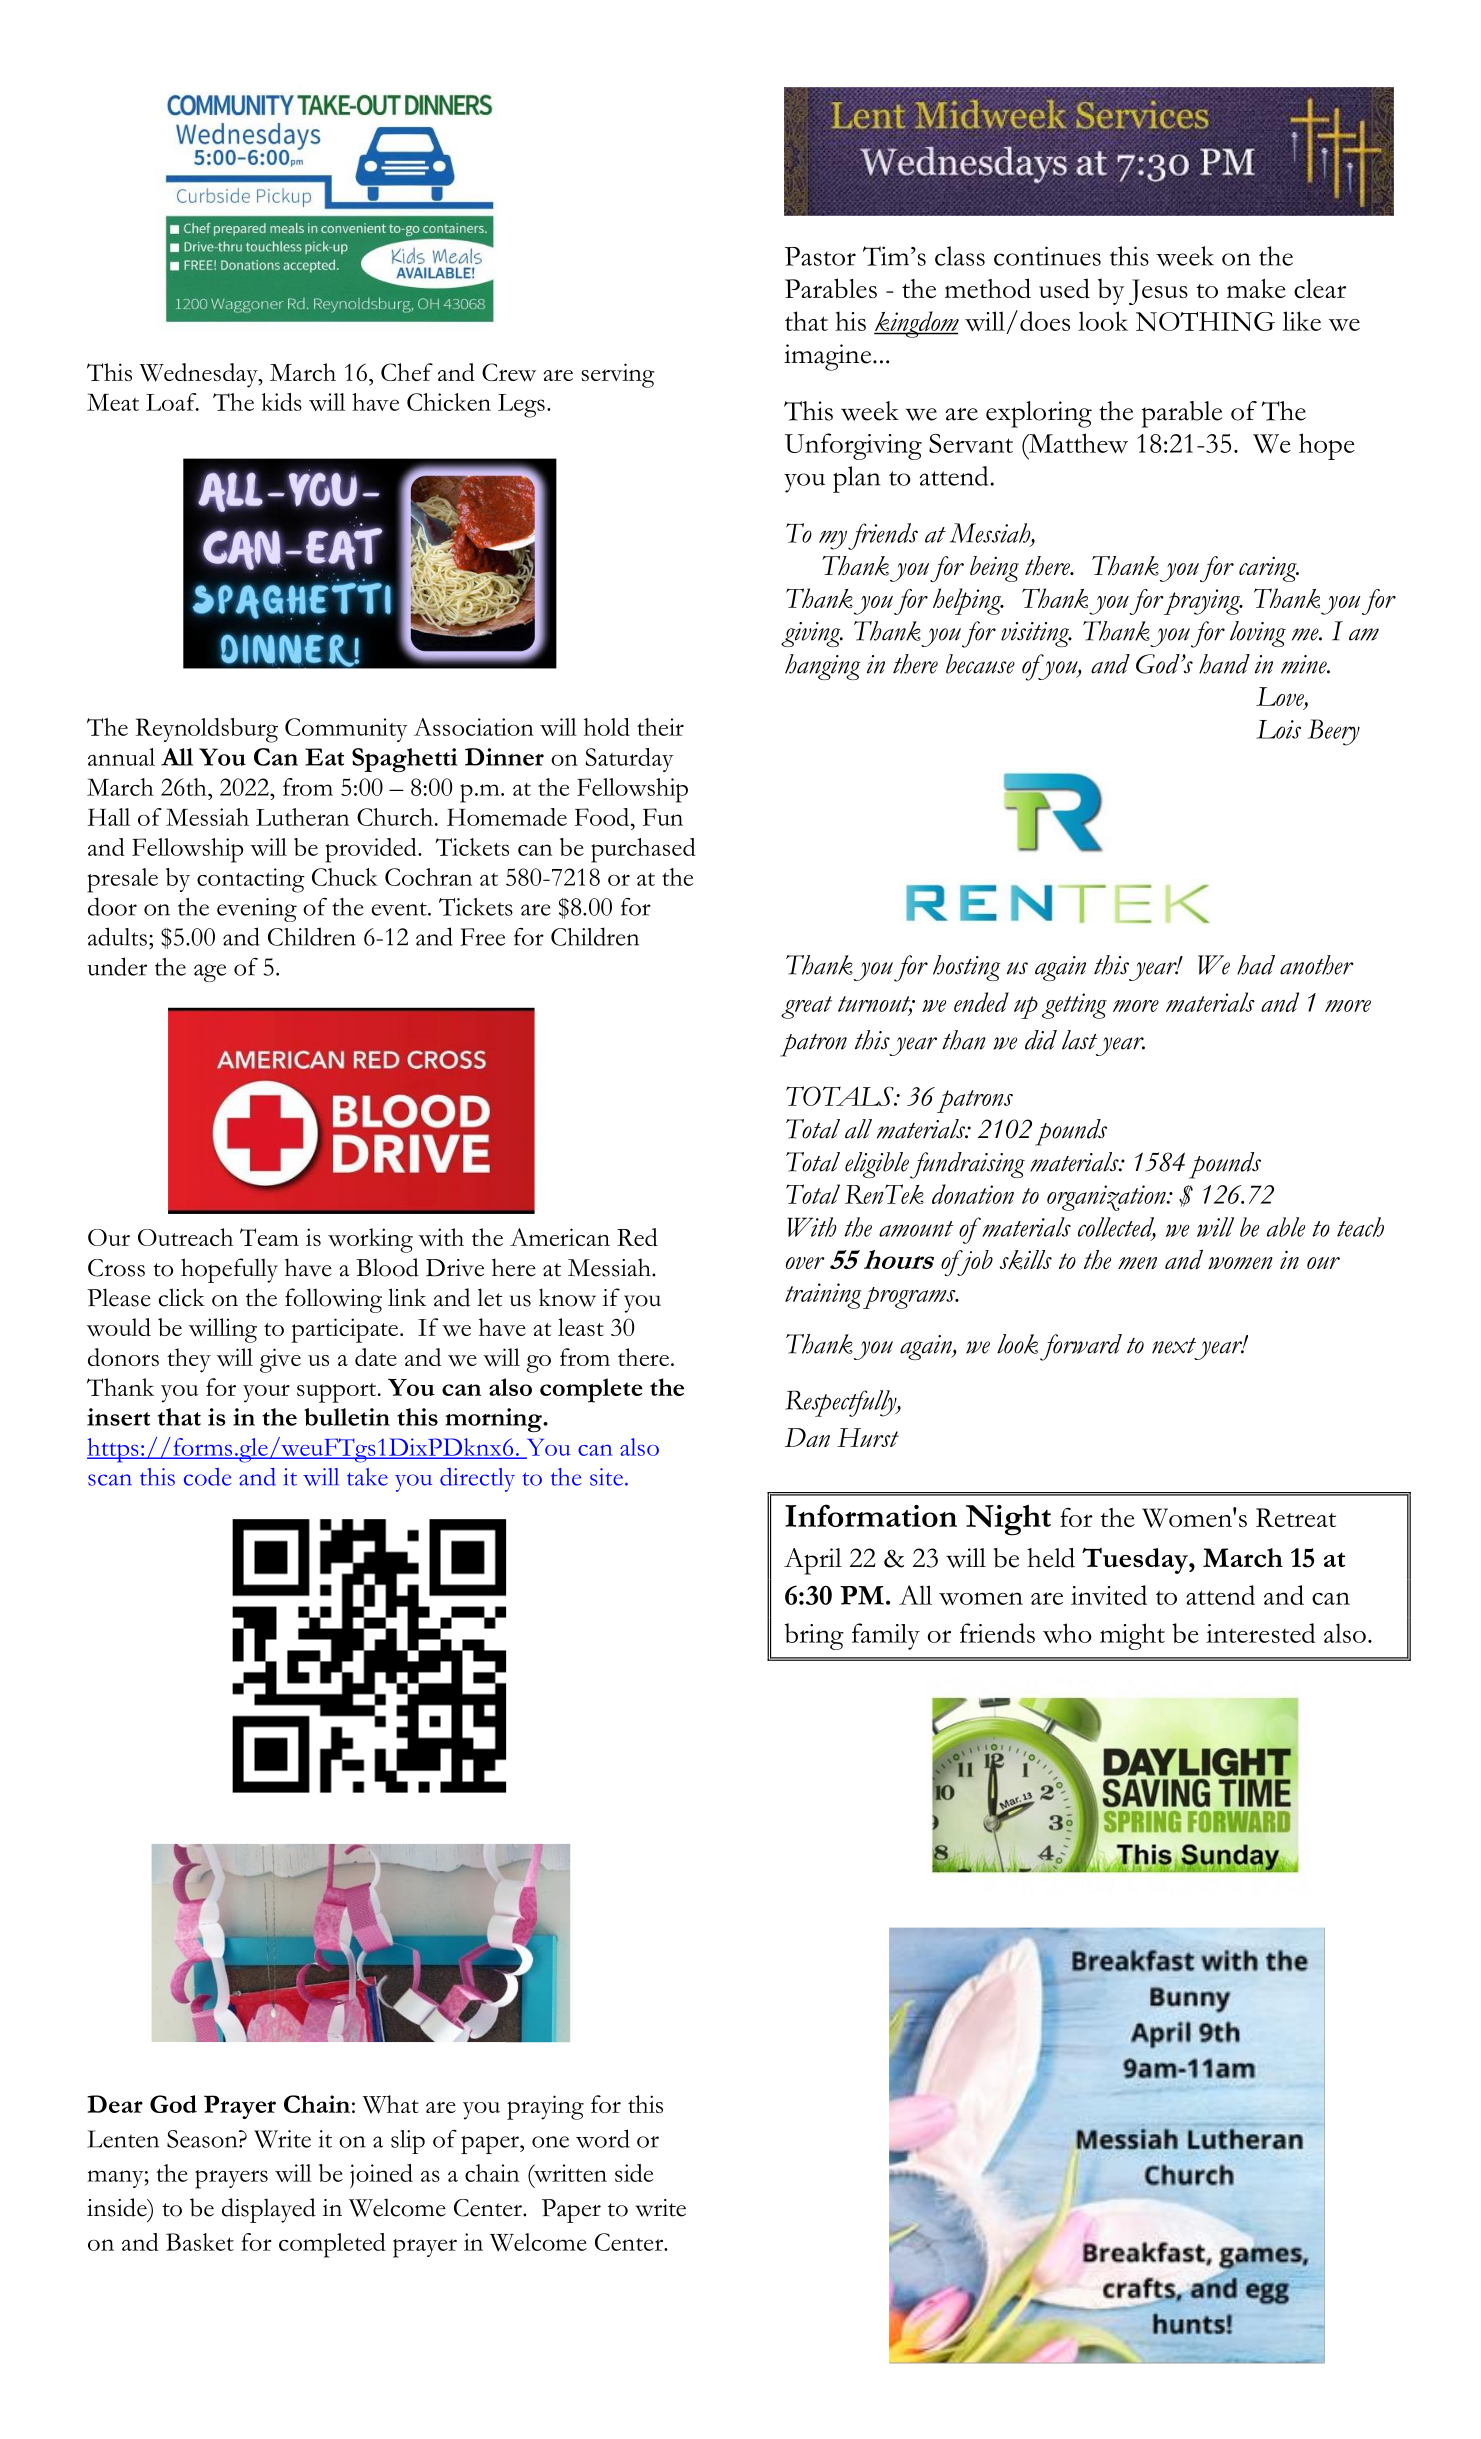 The height and width of the image is (2439, 1481). I want to click on interested, so click(1260, 1633).
